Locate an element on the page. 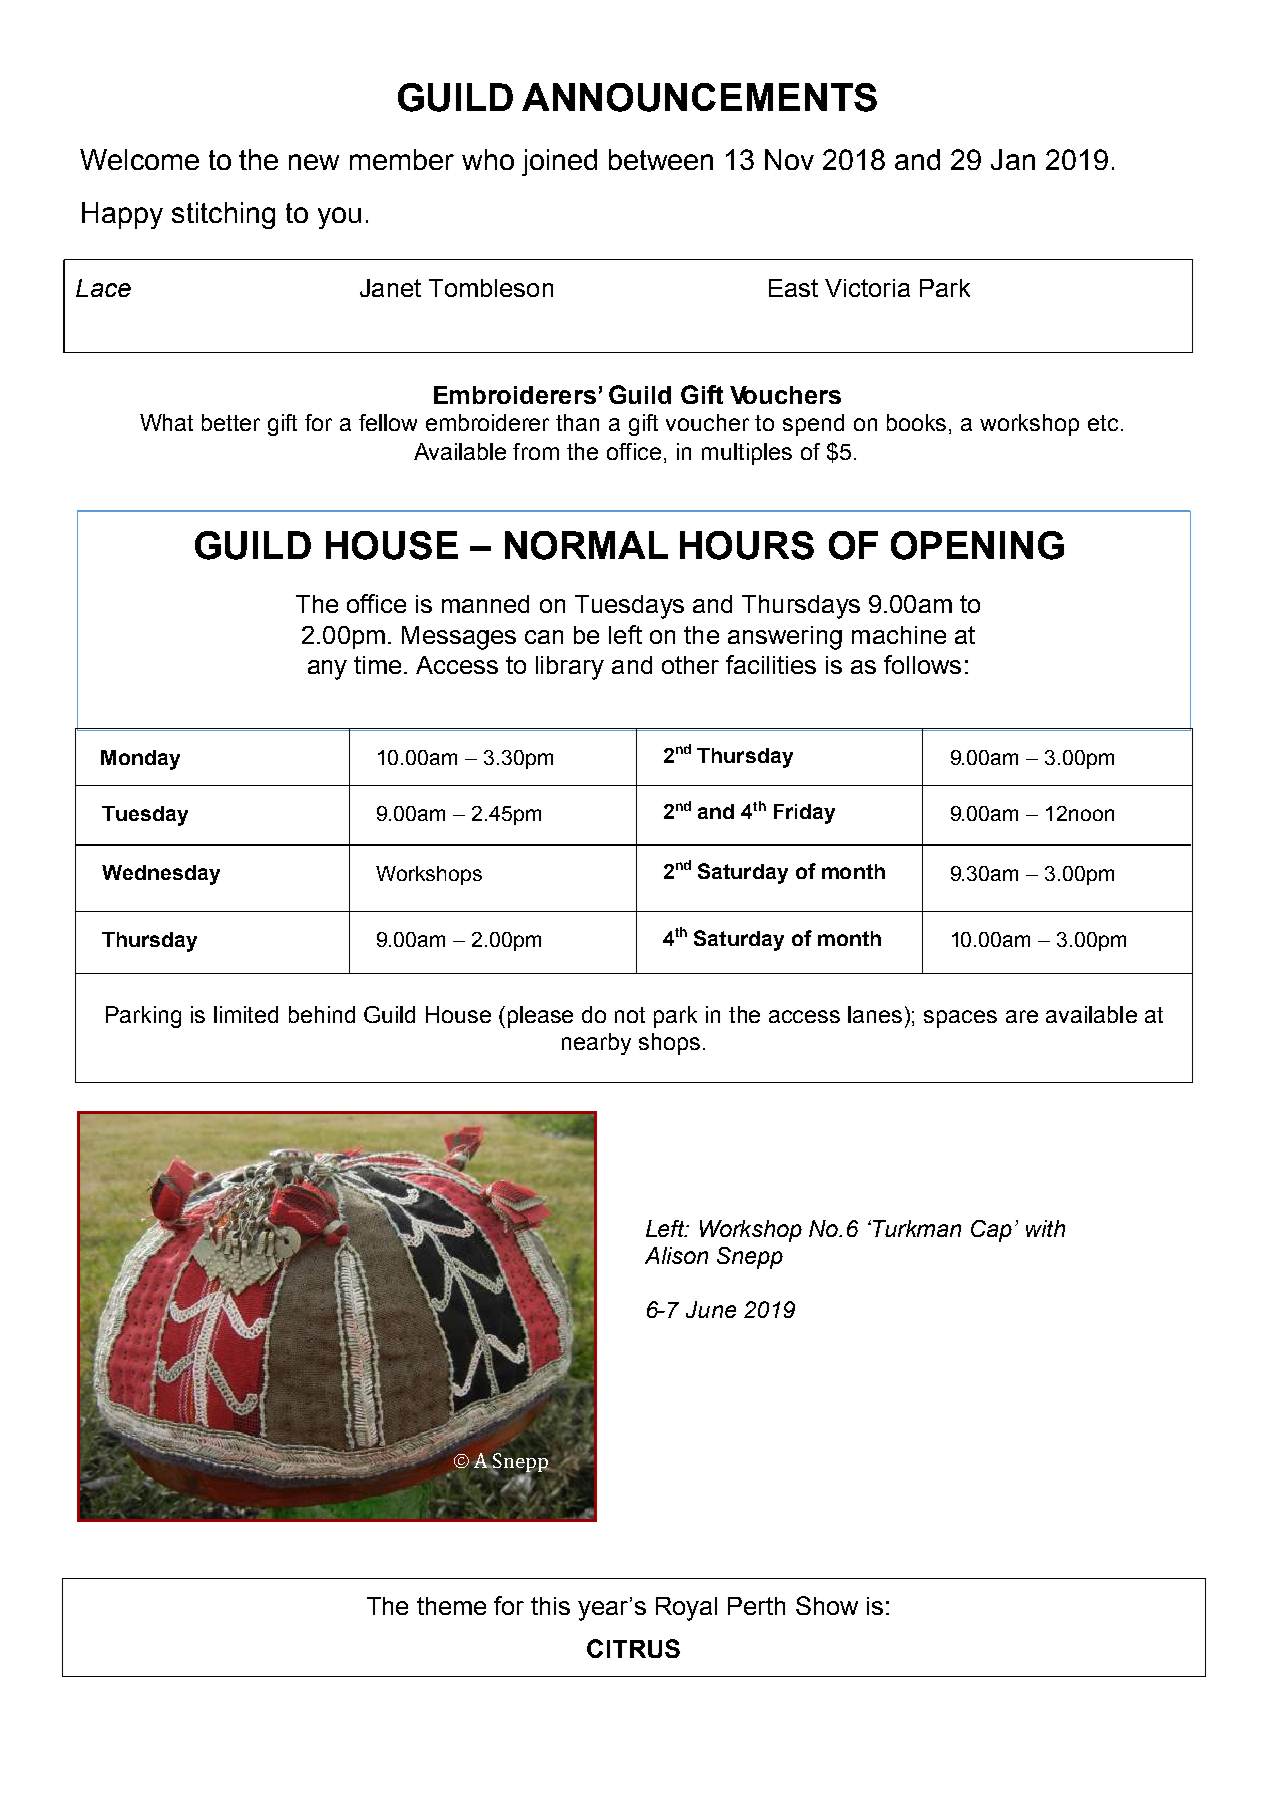 The height and width of the page is (1793, 1267). not is located at coordinates (630, 1015).
